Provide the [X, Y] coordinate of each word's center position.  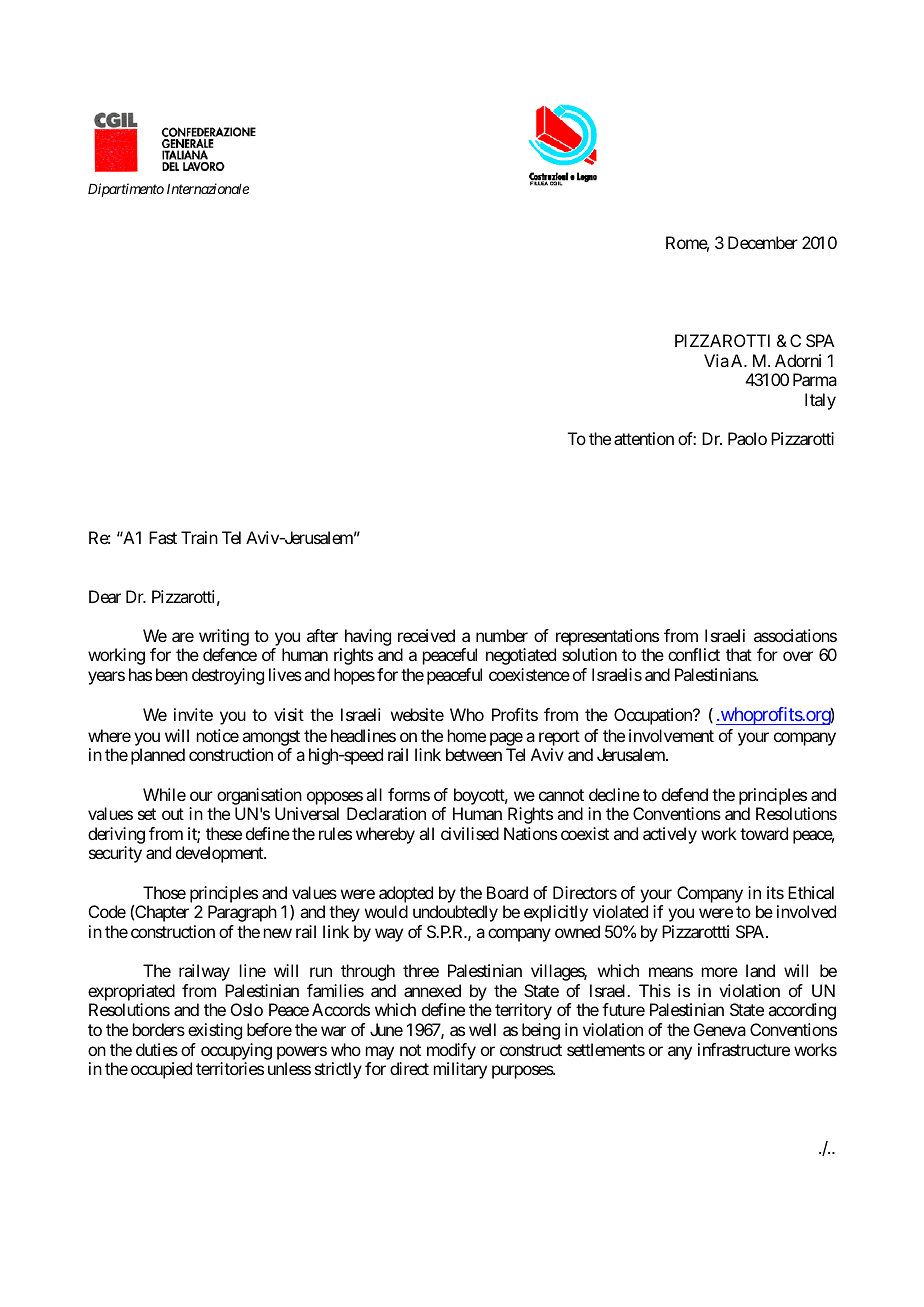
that [739, 654]
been [172, 674]
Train [199, 537]
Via [716, 360]
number [502, 635]
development [220, 854]
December [763, 242]
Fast [163, 537]
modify [451, 1053]
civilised [470, 833]
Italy [820, 401]
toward [764, 833]
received [426, 635]
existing [215, 1031]
